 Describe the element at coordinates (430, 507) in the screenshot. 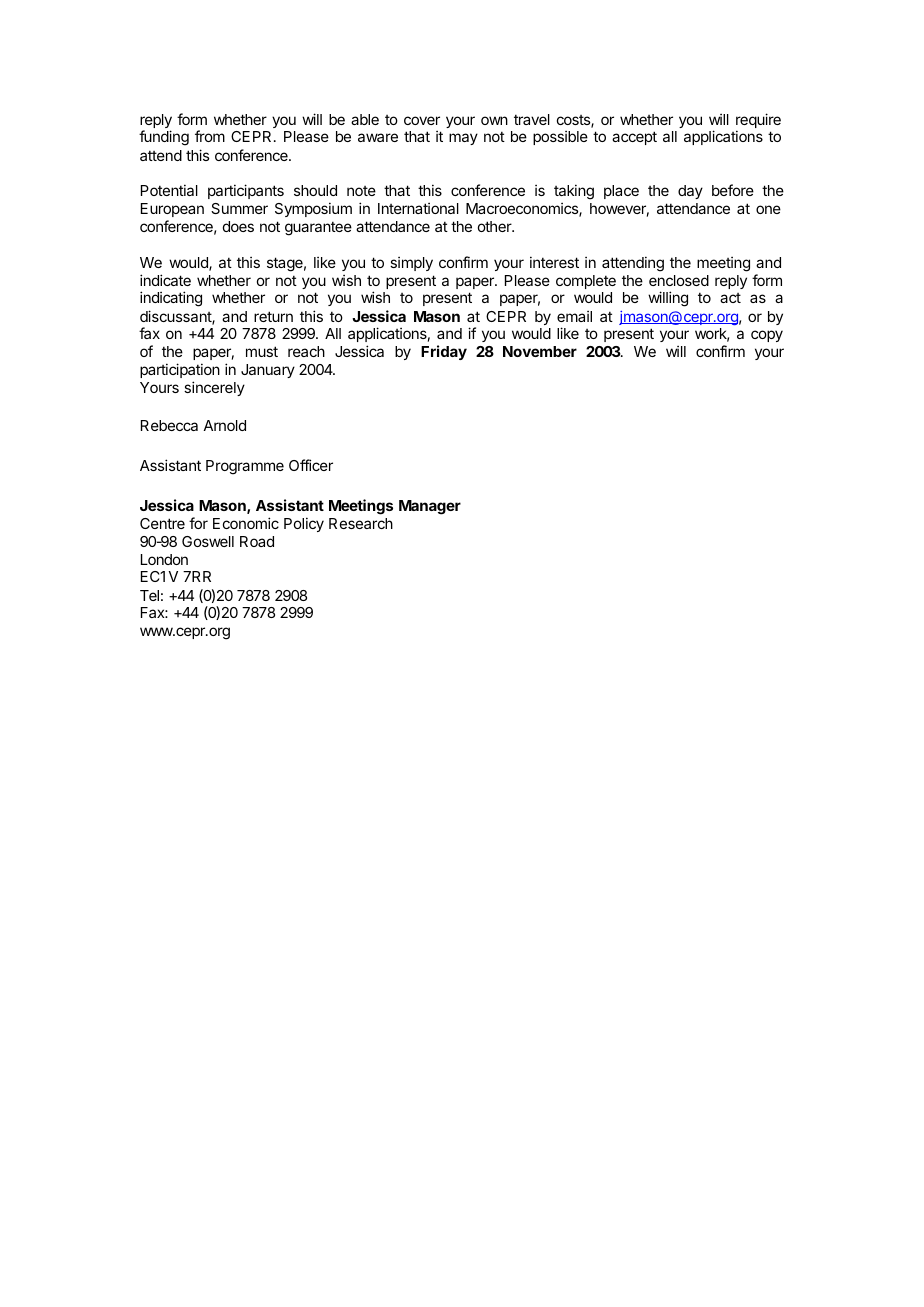

I see `Manager` at that location.
